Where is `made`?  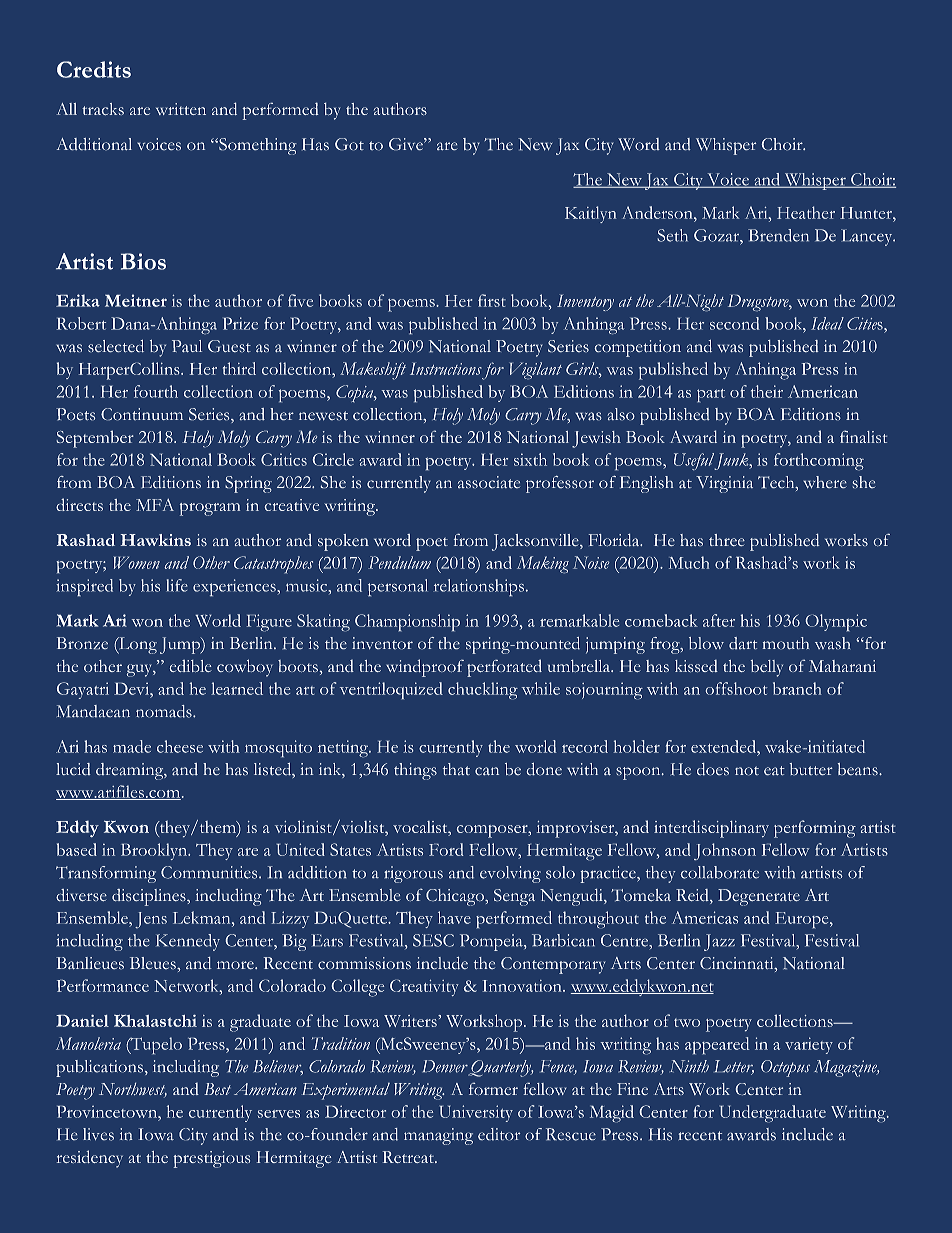 made is located at coordinates (132, 746).
